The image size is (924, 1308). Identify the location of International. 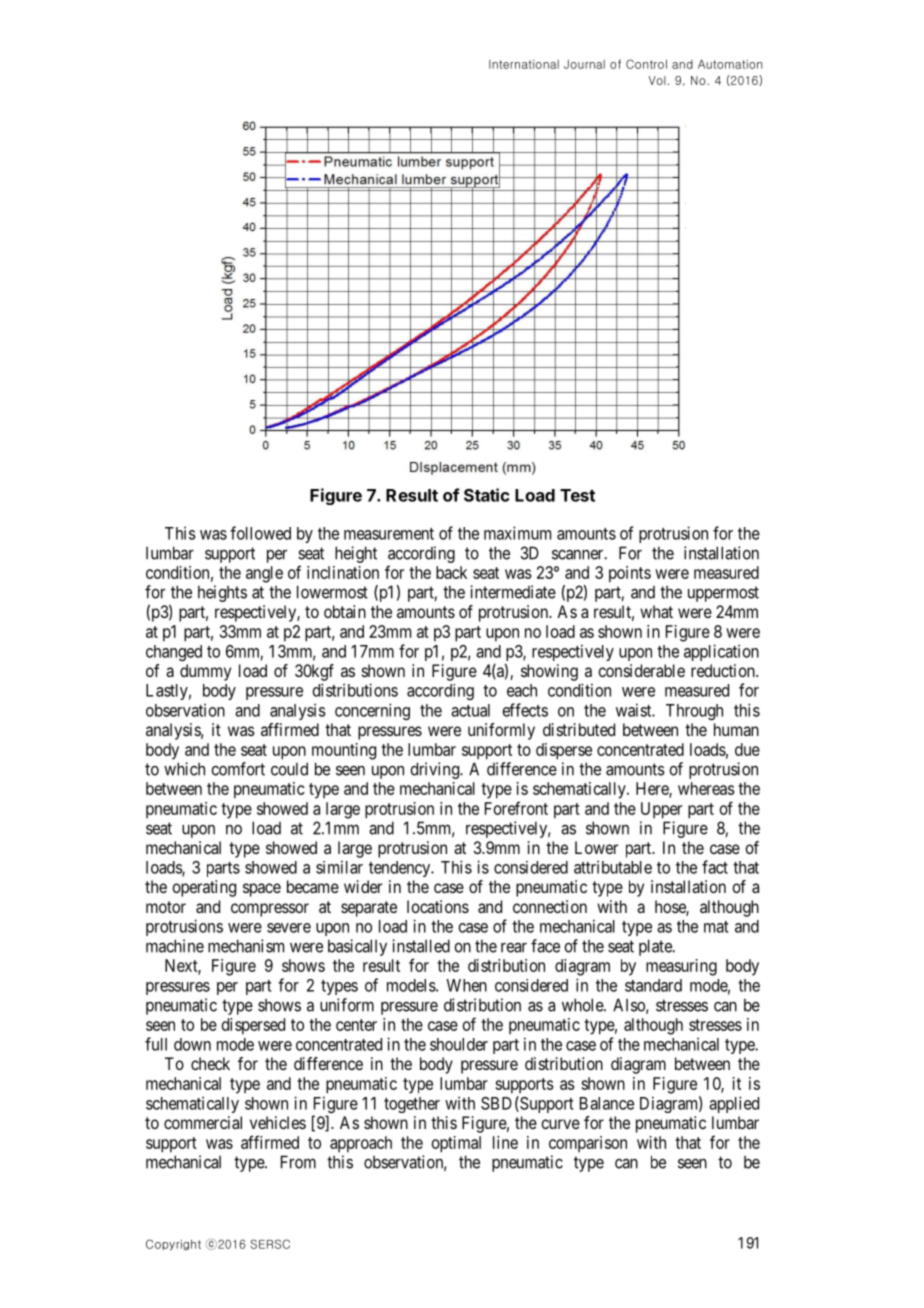
(524, 64).
